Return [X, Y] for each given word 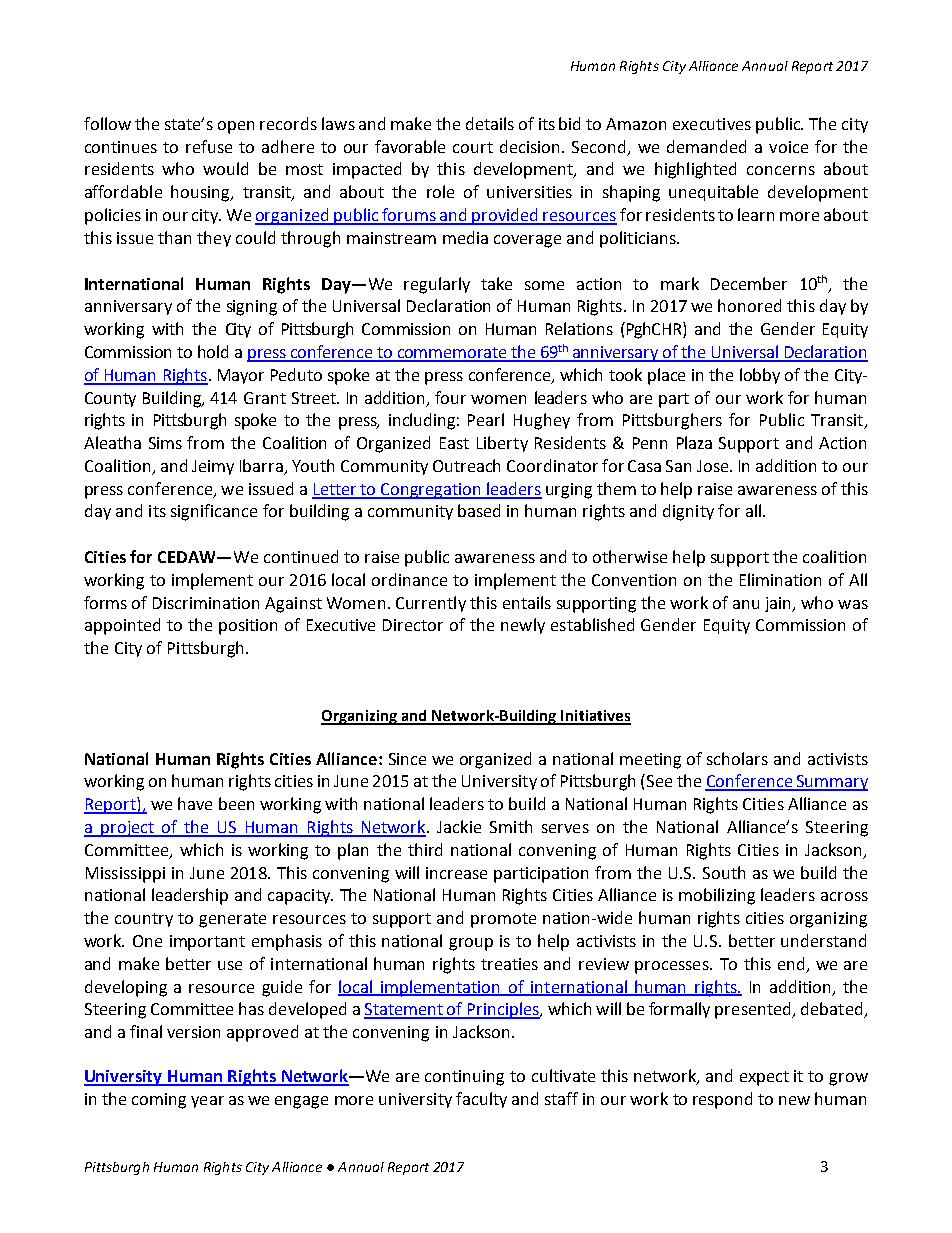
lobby [760, 376]
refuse [209, 146]
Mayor [241, 376]
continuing [464, 1078]
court [473, 147]
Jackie [459, 826]
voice [788, 147]
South [724, 872]
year [207, 1102]
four [450, 397]
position [248, 627]
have [195, 803]
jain [779, 604]
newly [523, 626]
